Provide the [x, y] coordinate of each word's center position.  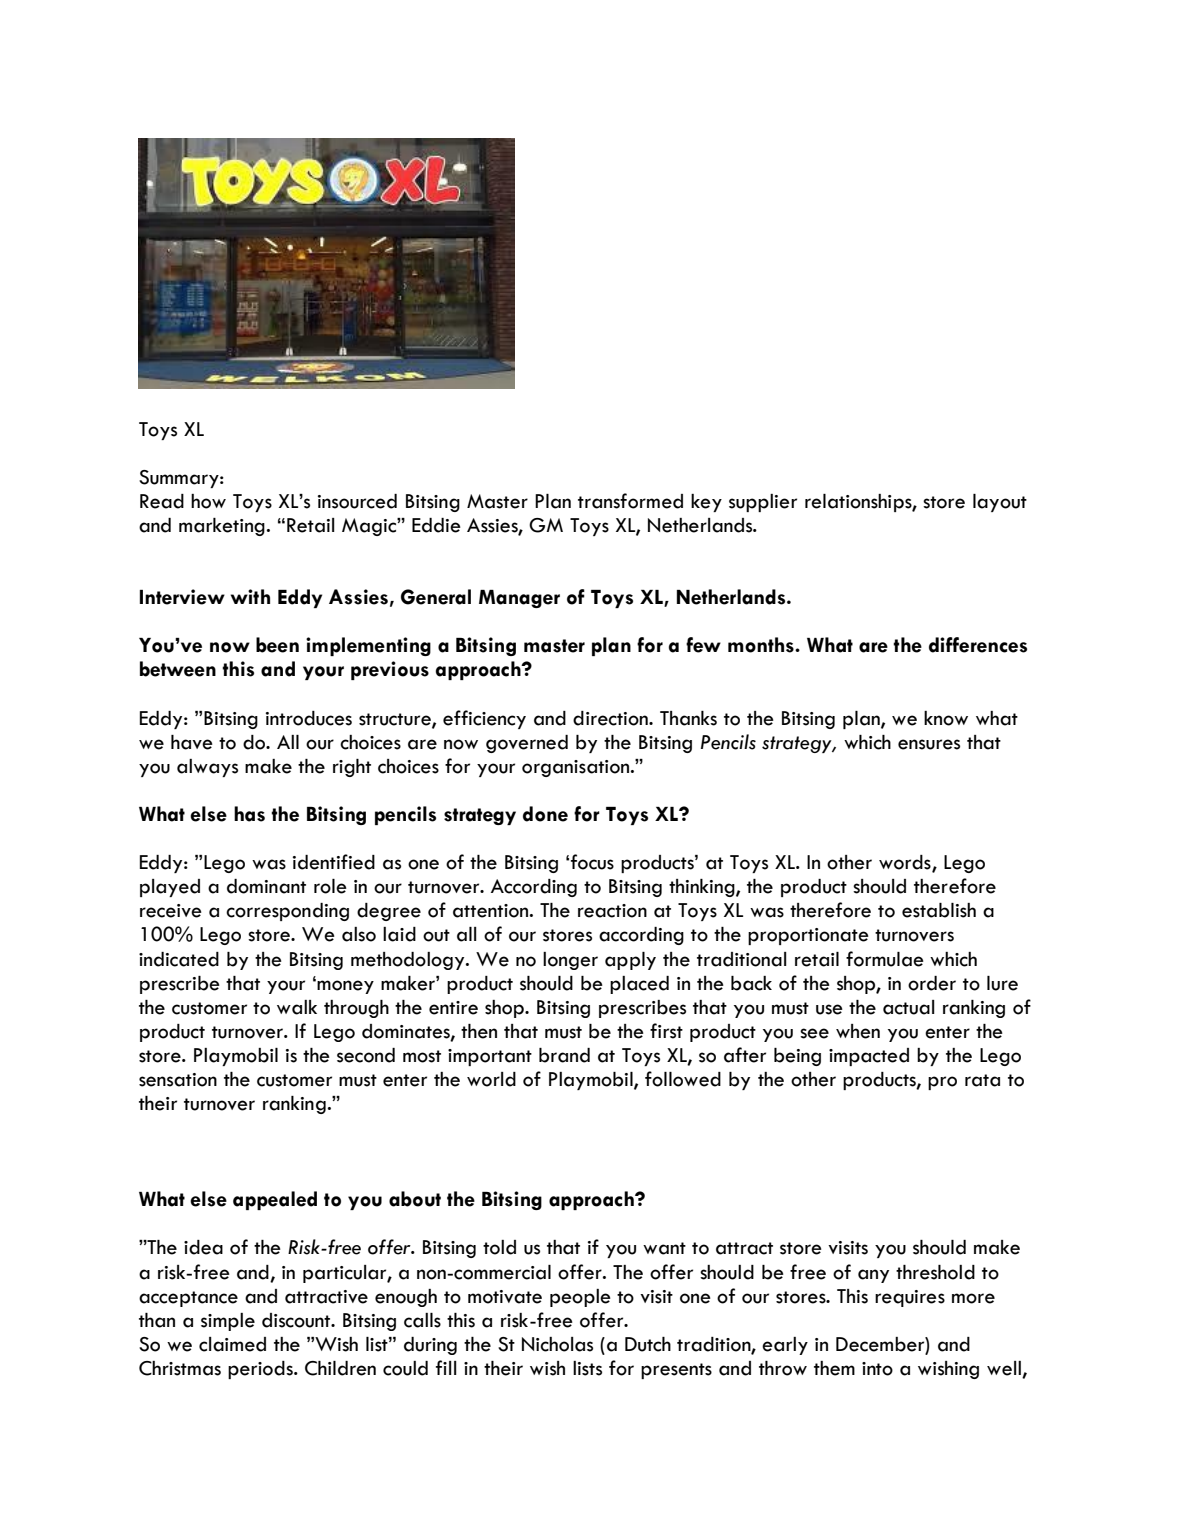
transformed [630, 501]
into [877, 1369]
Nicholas [557, 1344]
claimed [232, 1344]
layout [1000, 503]
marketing [222, 527]
